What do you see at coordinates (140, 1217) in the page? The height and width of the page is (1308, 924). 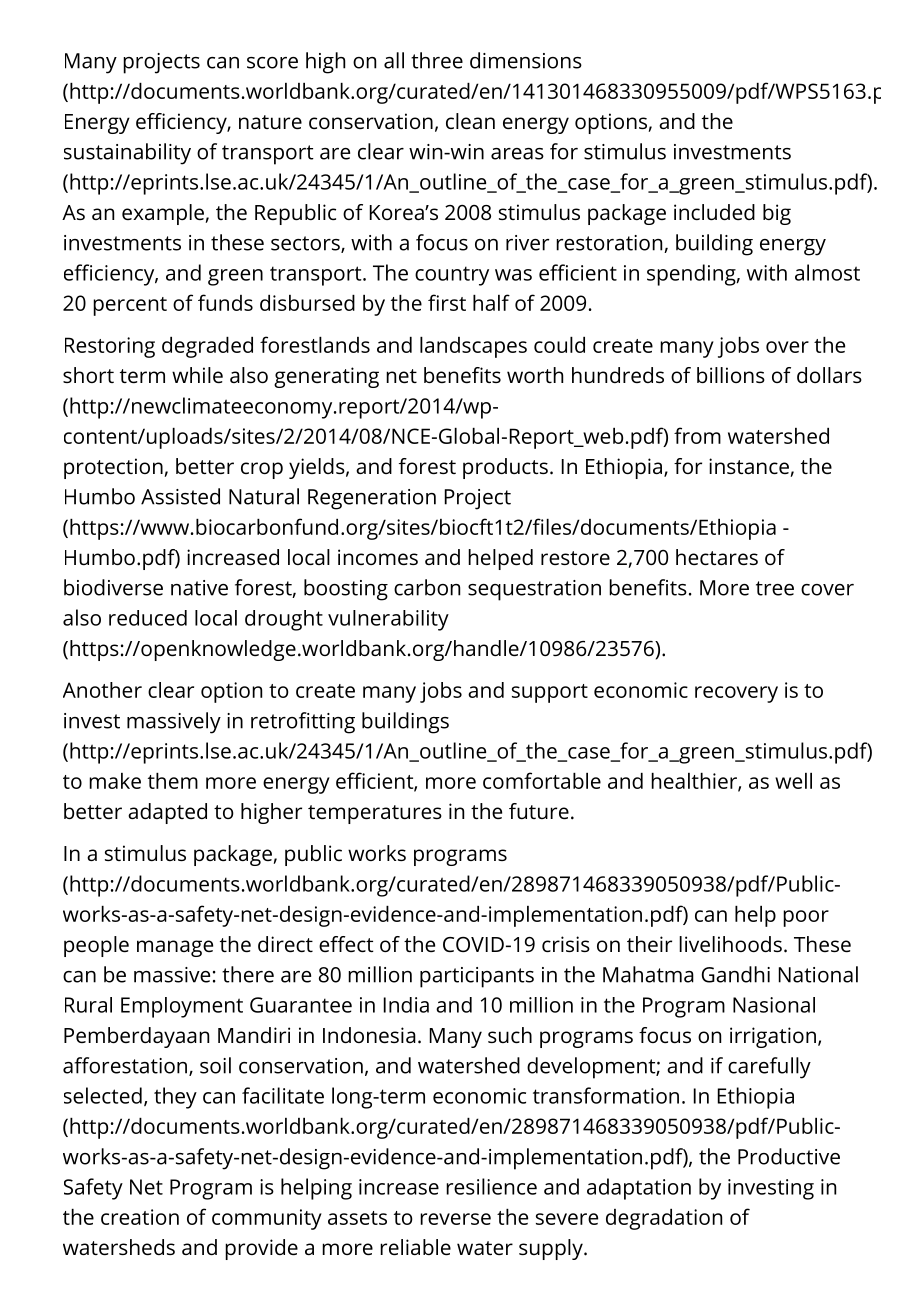 I see `creation` at bounding box center [140, 1217].
